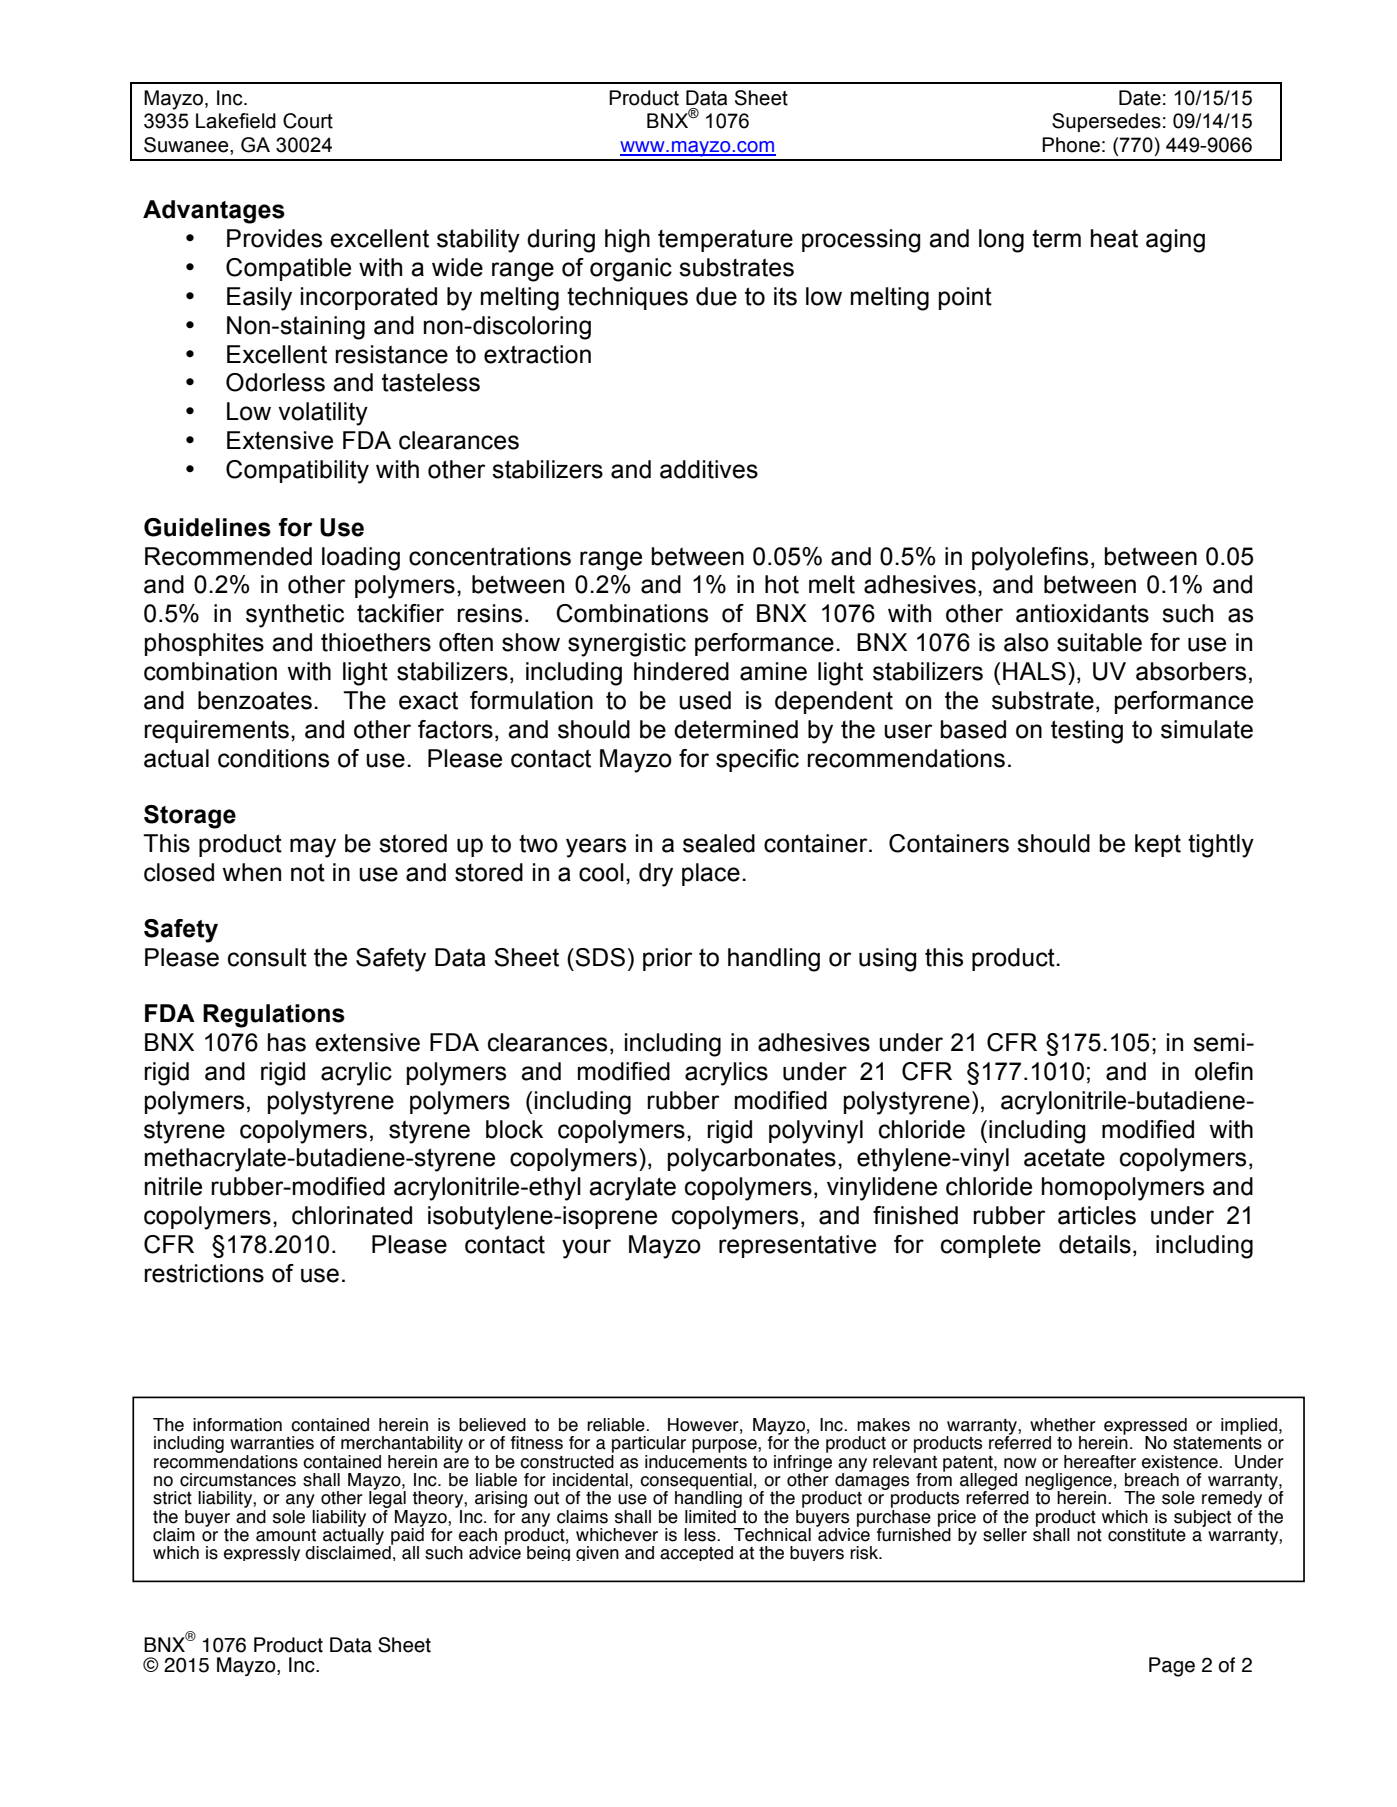 The image size is (1397, 1807). I want to click on Supersedes, so click(1106, 122).
